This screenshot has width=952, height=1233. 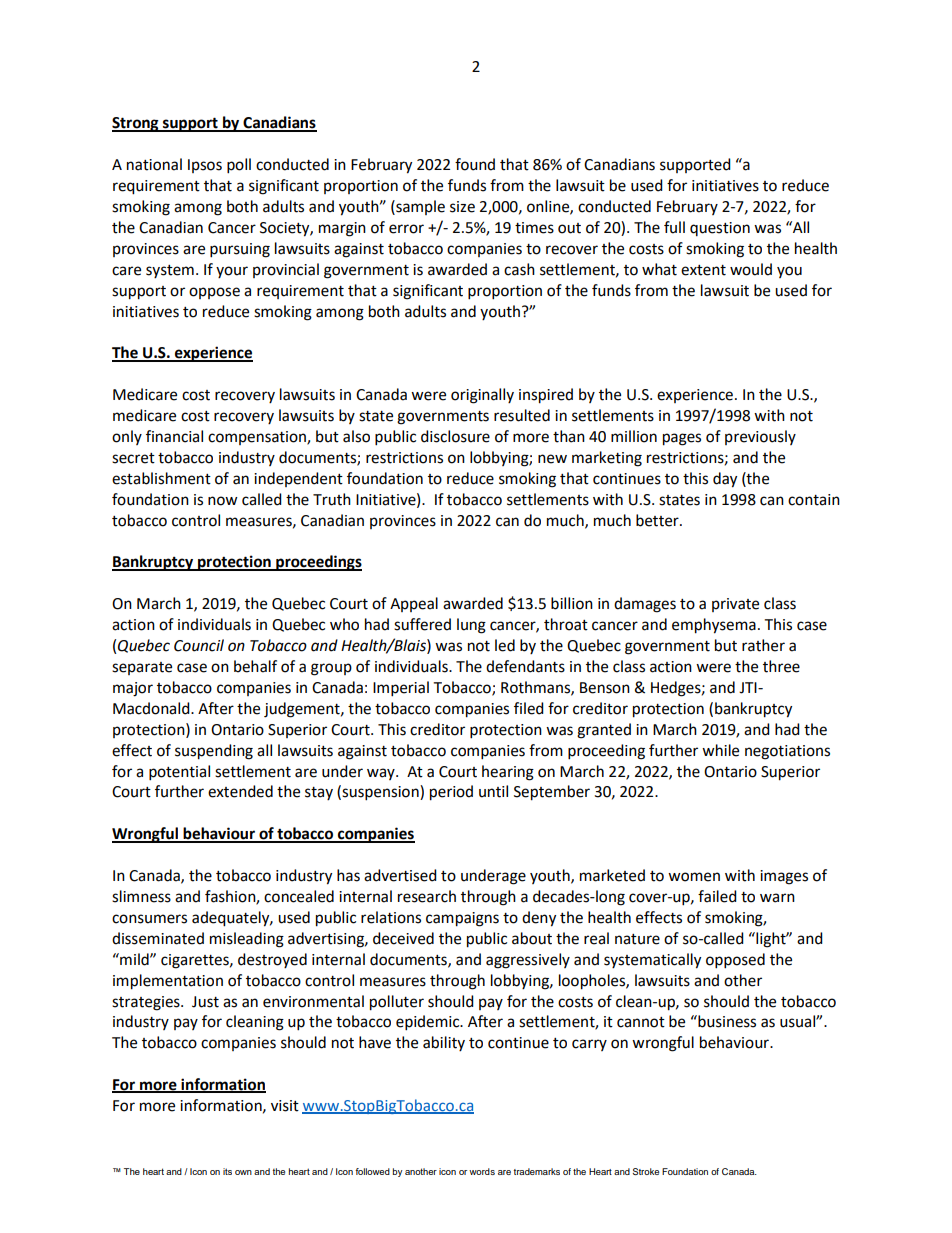 I want to click on Council, so click(x=199, y=645).
